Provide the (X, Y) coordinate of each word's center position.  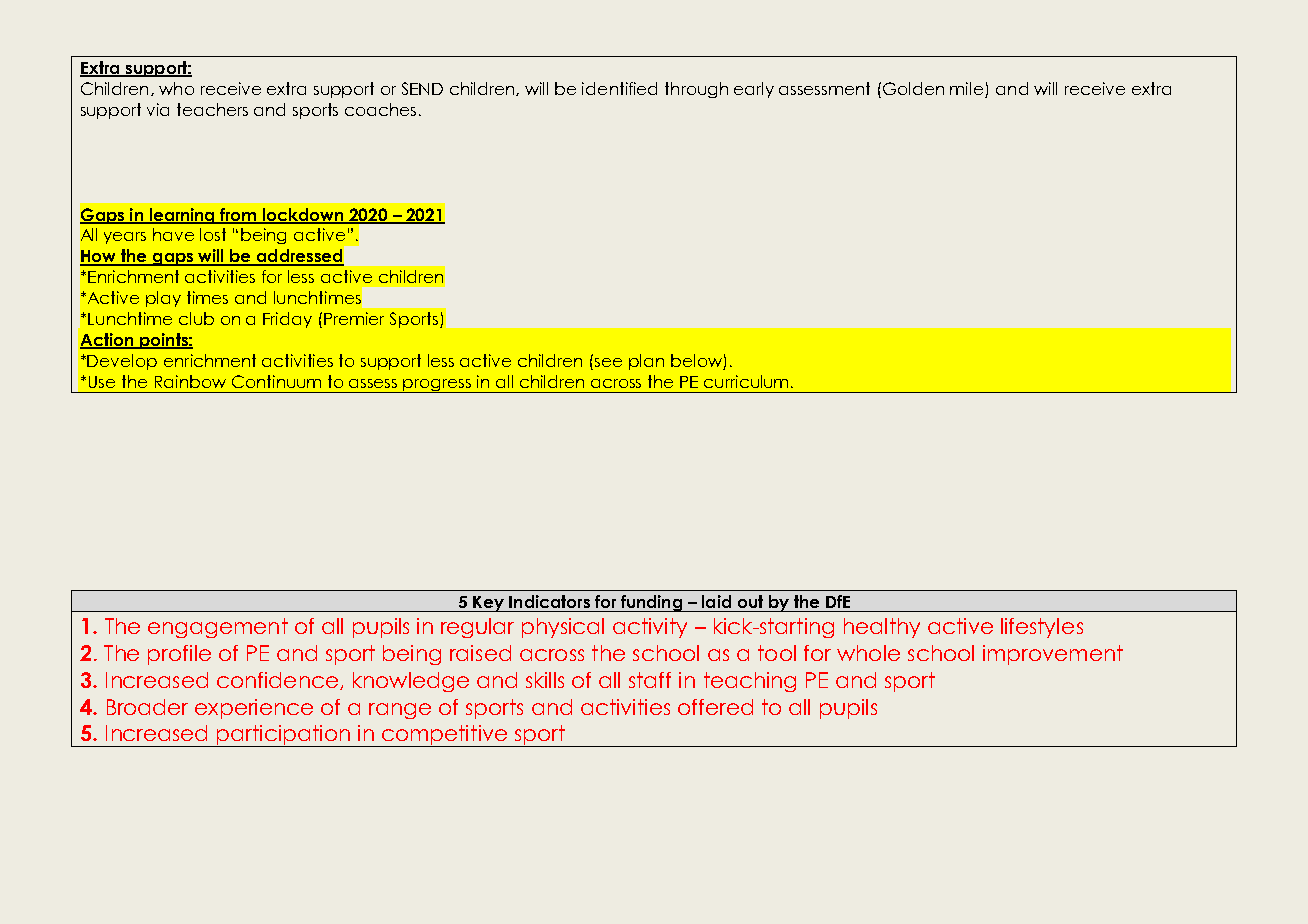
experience (254, 709)
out (750, 601)
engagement (218, 628)
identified (619, 88)
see (608, 362)
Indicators (549, 601)
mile (968, 90)
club (196, 318)
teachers (212, 109)
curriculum (746, 381)
